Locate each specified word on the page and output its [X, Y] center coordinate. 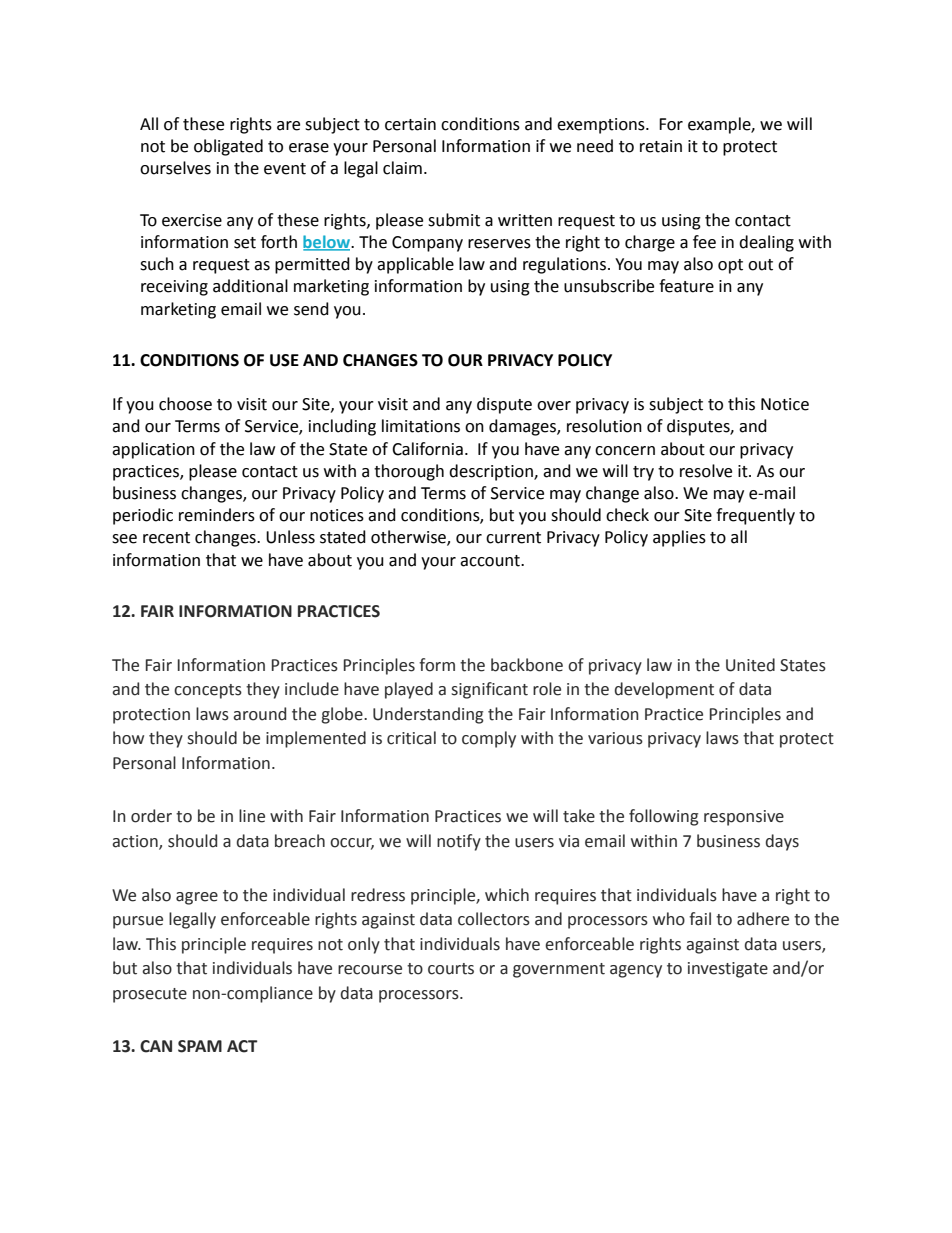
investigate [728, 970]
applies [679, 538]
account [491, 561]
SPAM [200, 1046]
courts [451, 969]
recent [166, 538]
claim [402, 168]
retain [661, 146]
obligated [228, 147]
